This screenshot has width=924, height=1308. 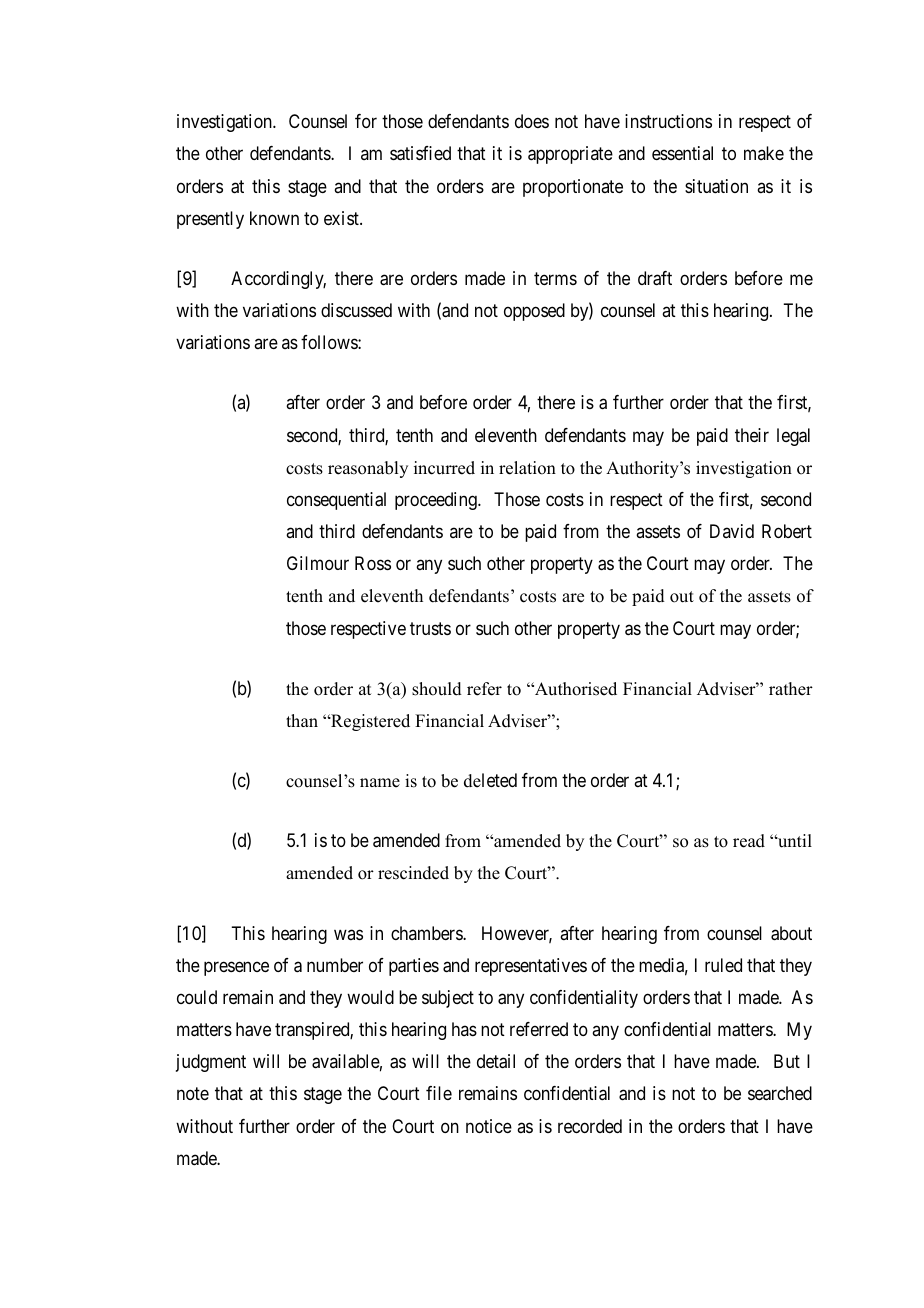 What do you see at coordinates (682, 153) in the screenshot?
I see `essential` at bounding box center [682, 153].
